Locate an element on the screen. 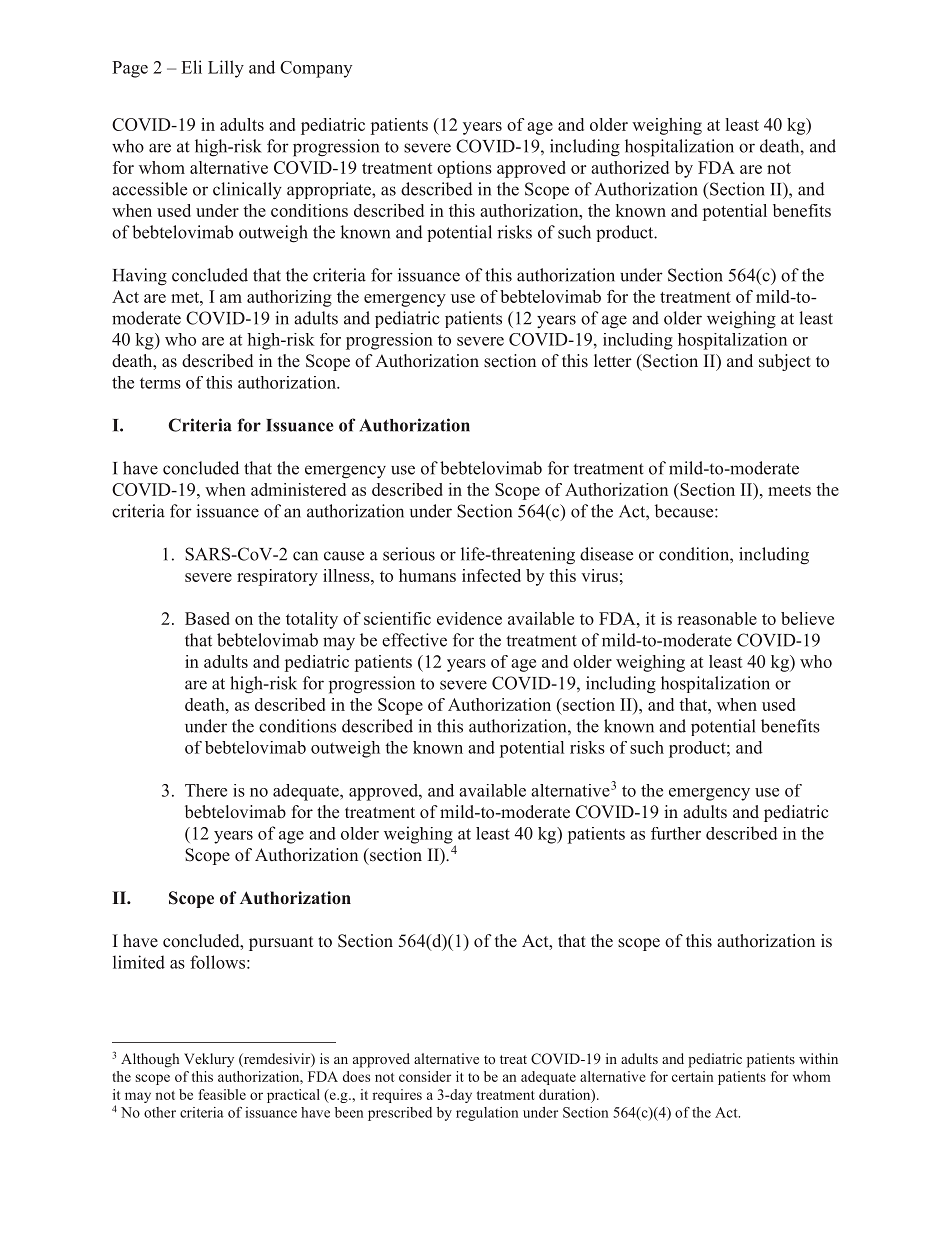 This screenshot has height=1233, width=952. terms is located at coordinates (160, 383).
